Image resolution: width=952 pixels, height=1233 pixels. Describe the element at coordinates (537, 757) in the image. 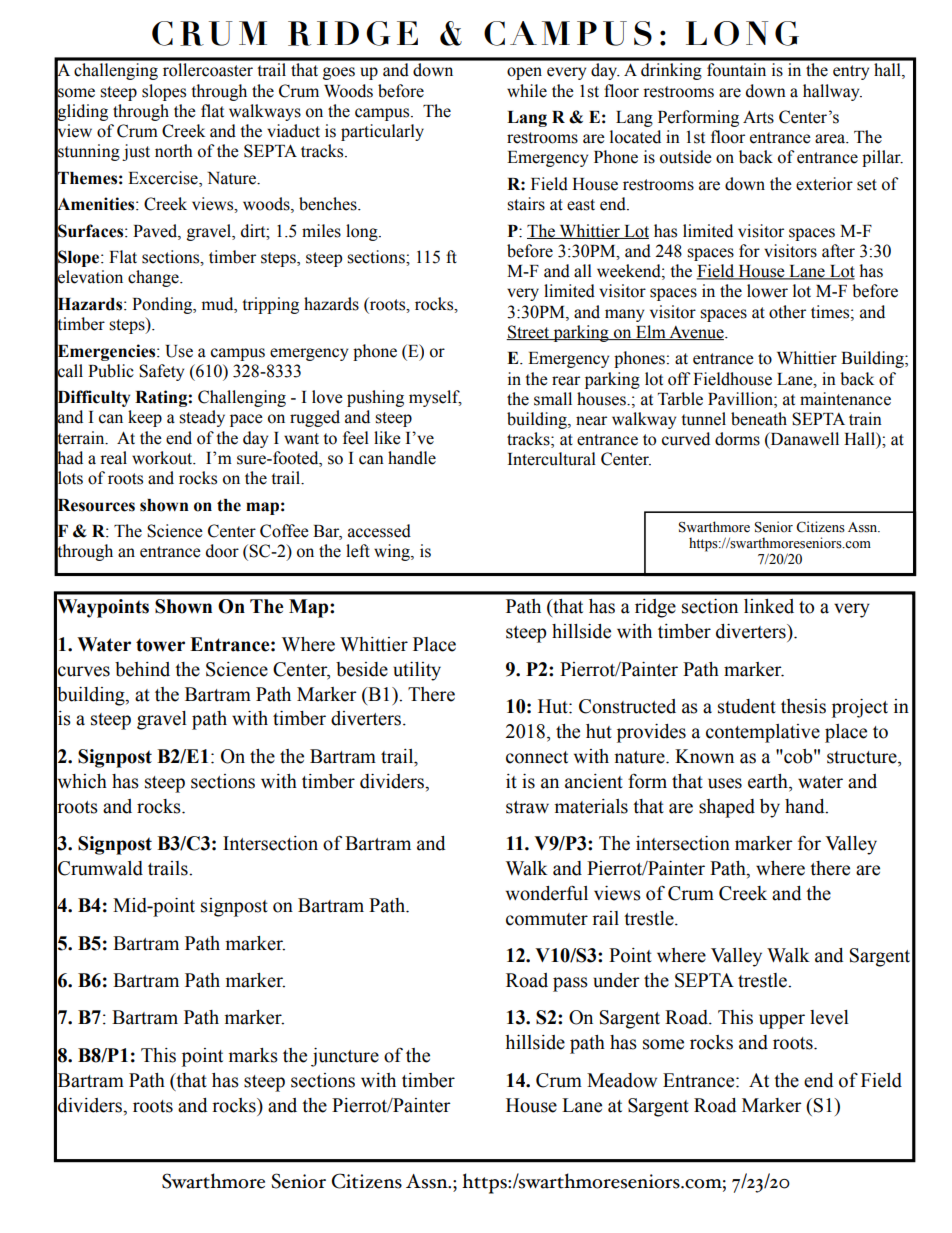

I see `connect` at that location.
